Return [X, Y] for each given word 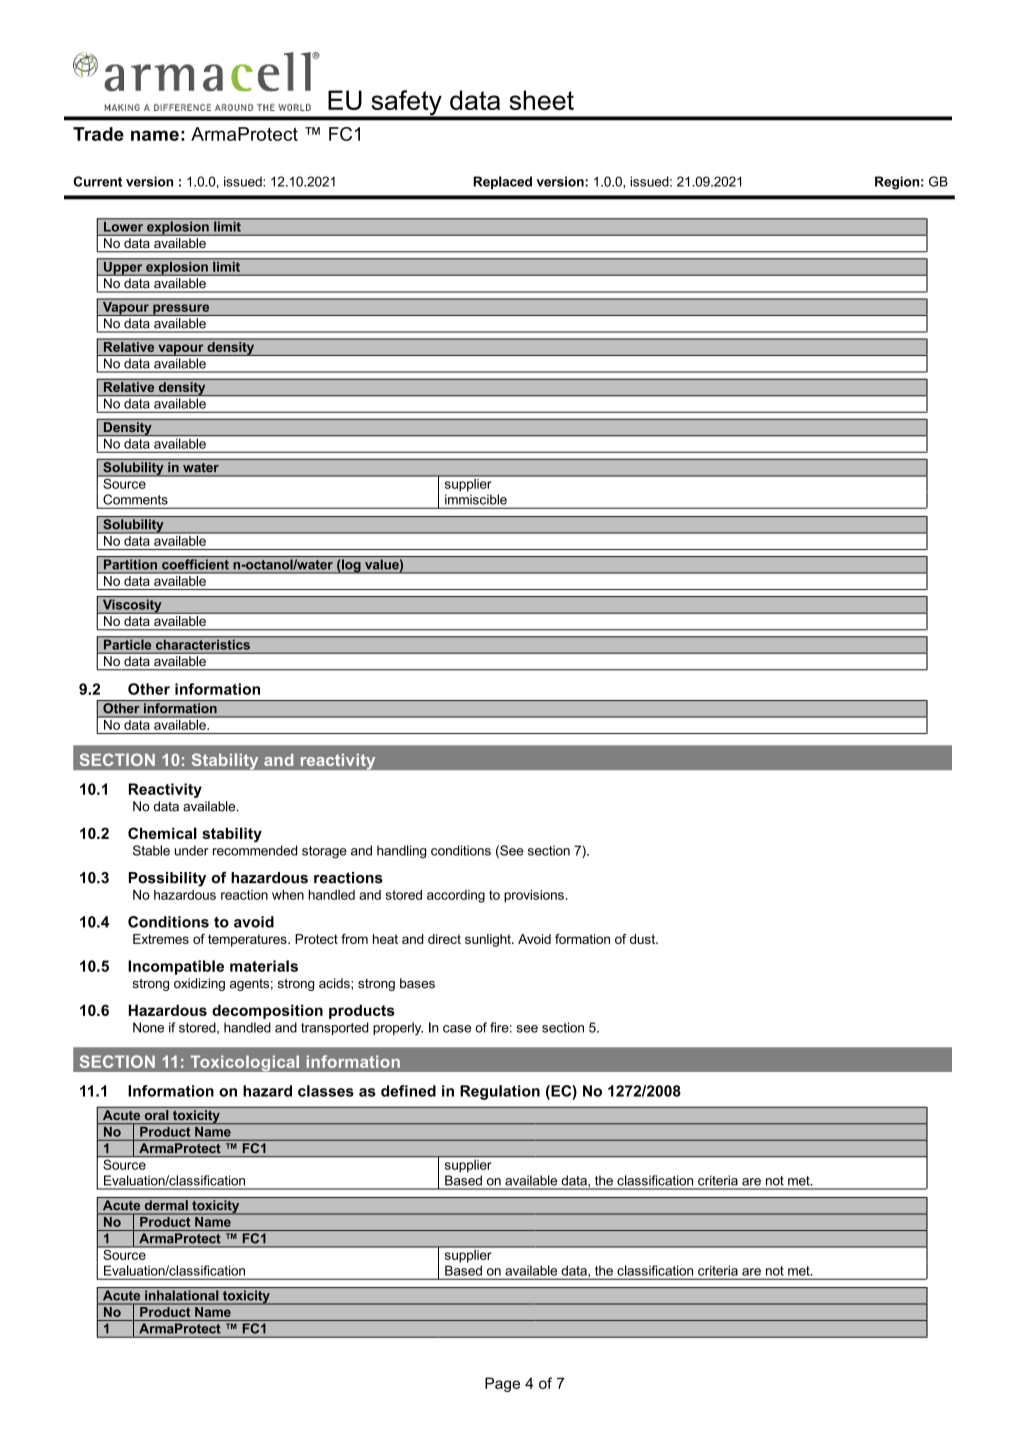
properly [398, 1028]
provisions [534, 896]
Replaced [503, 182]
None [148, 1027]
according [456, 896]
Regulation [500, 1092]
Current [97, 181]
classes [326, 1091]
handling [401, 852]
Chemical [162, 833]
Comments [135, 499]
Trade [98, 134]
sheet [542, 100]
